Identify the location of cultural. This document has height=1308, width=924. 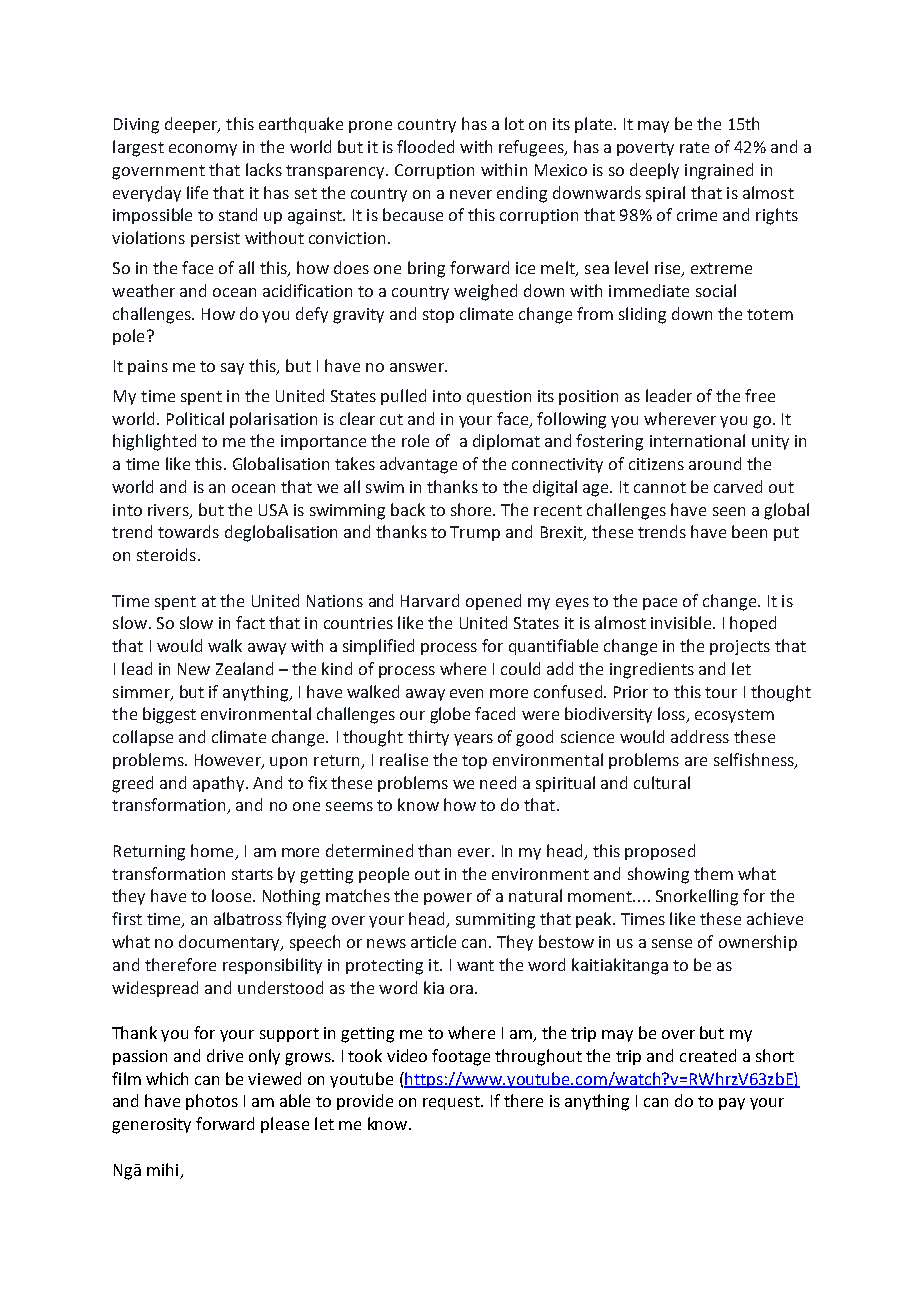
(662, 782).
